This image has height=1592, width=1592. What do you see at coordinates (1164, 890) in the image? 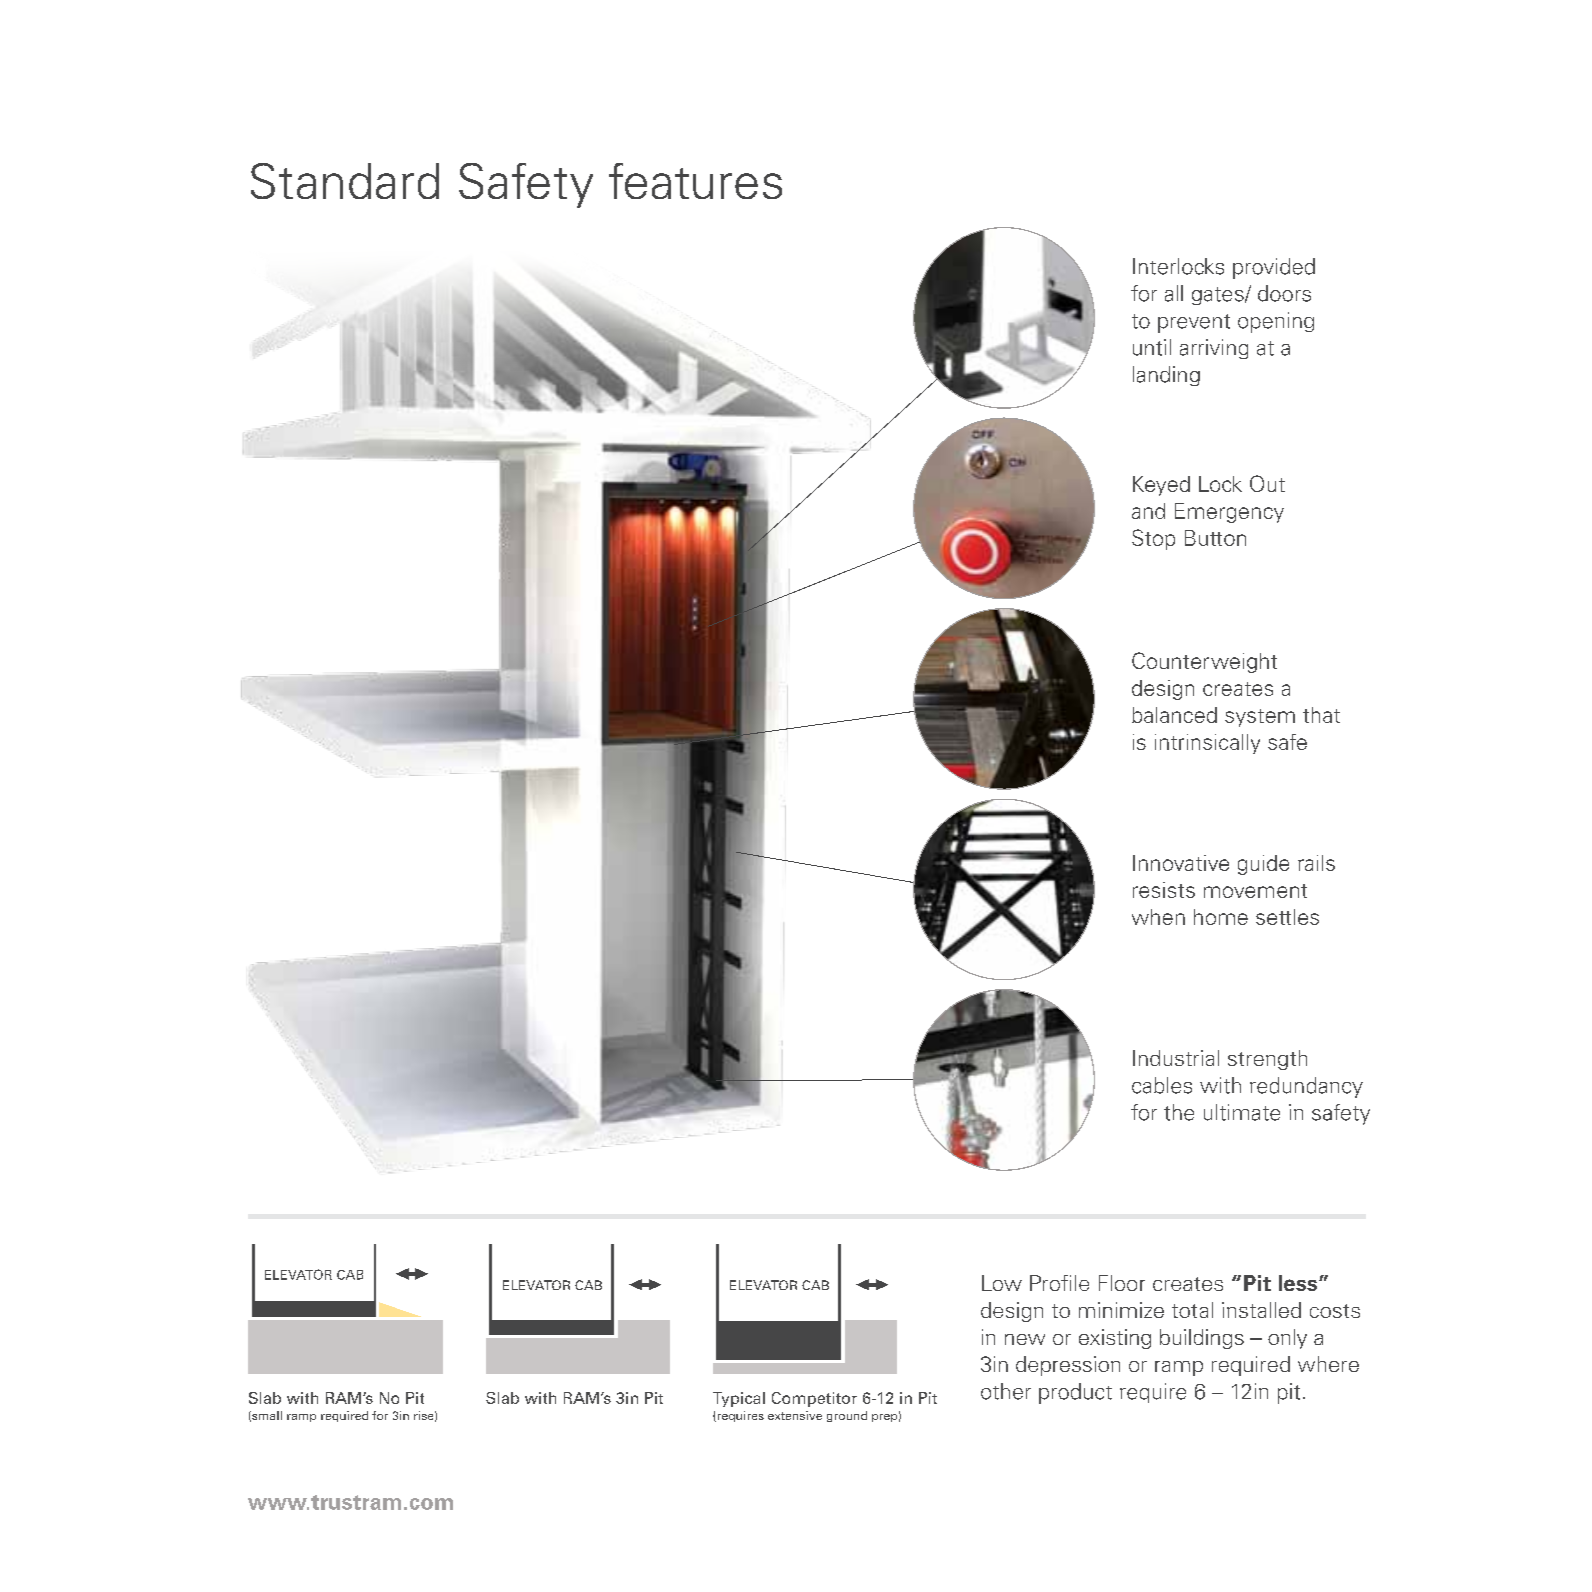
I see `resists` at bounding box center [1164, 890].
